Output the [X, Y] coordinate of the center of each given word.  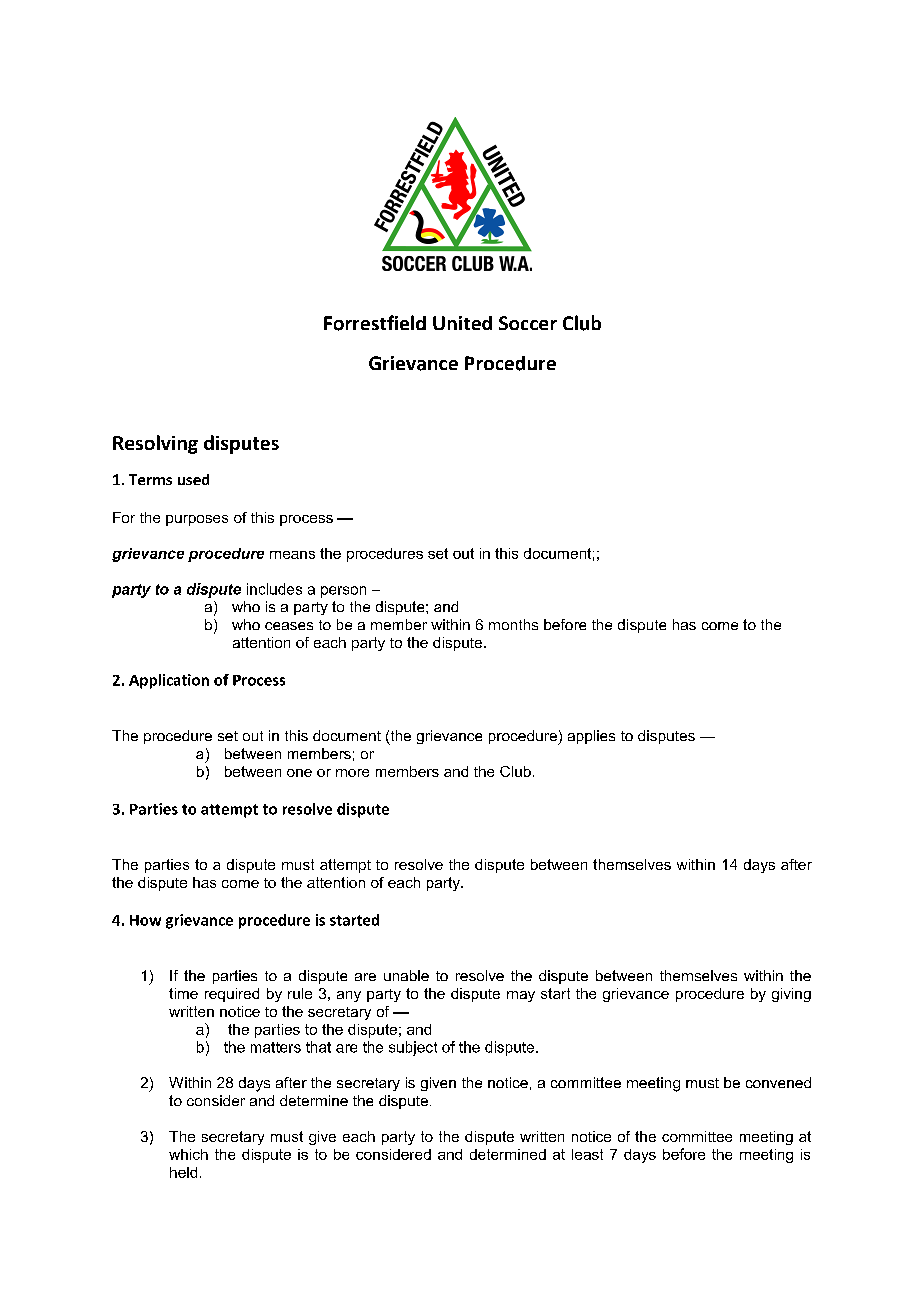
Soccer [528, 323]
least [587, 1154]
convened [778, 1082]
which [188, 1154]
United [462, 323]
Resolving [155, 444]
